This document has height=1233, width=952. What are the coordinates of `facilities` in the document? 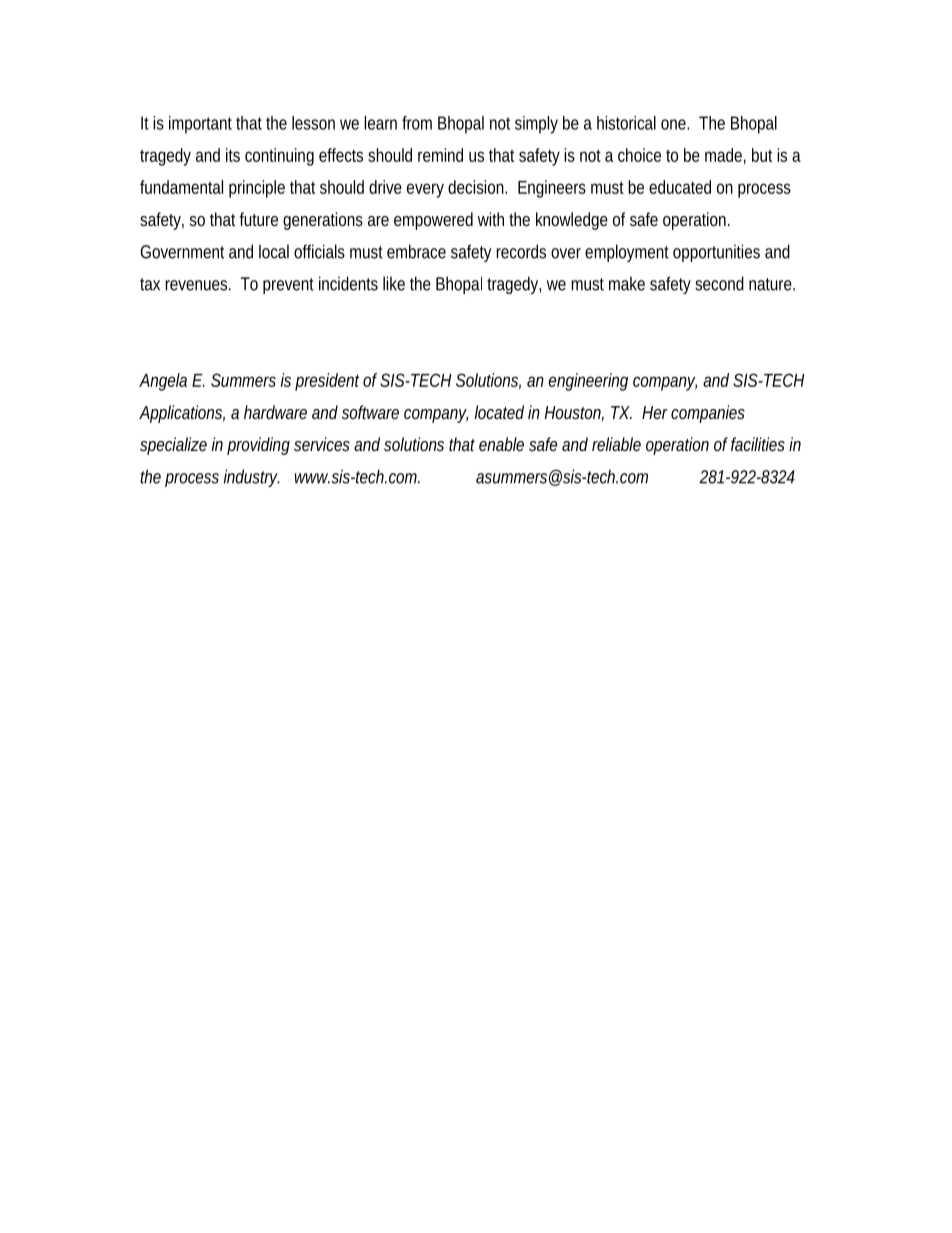 It's located at (758, 444).
